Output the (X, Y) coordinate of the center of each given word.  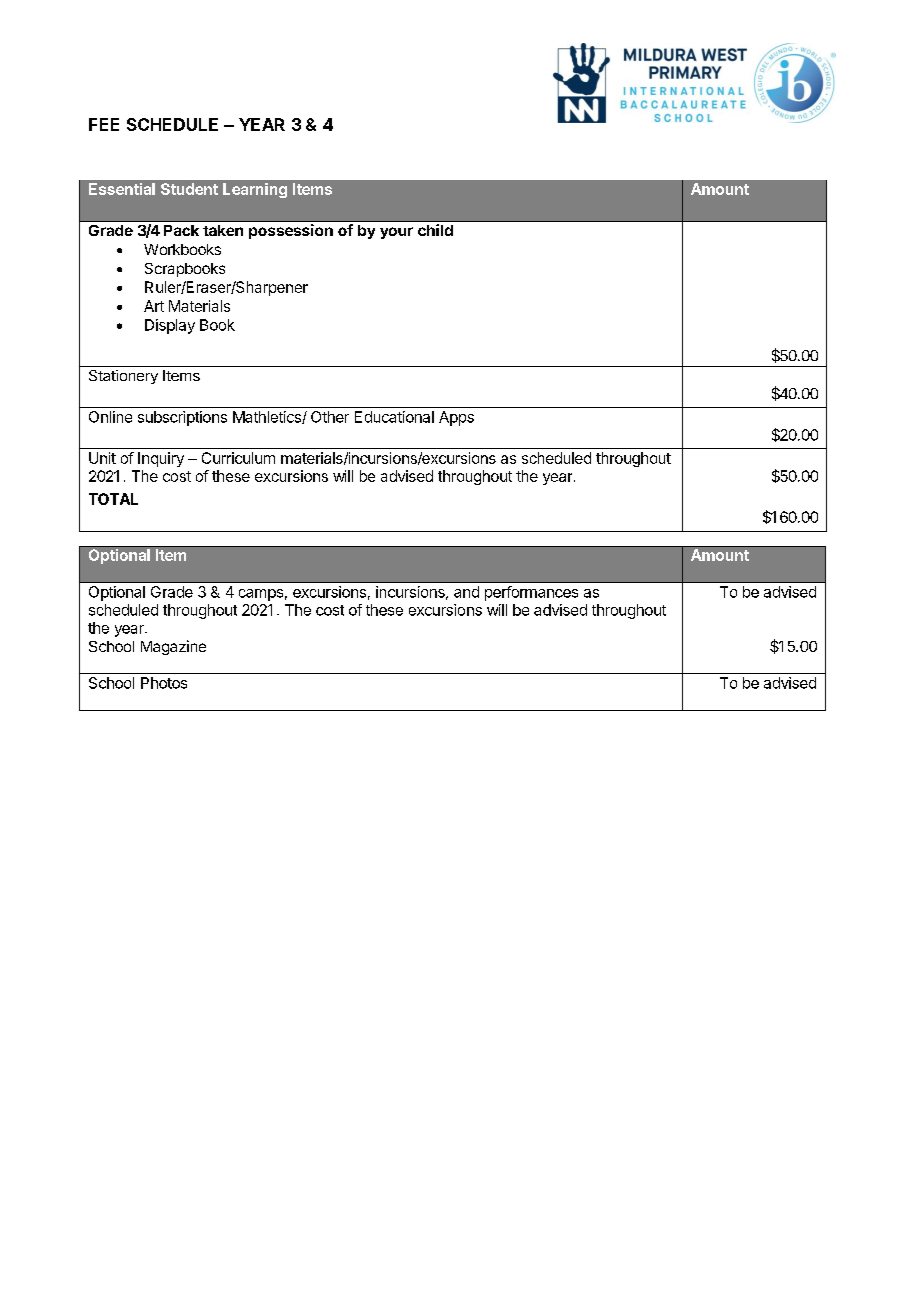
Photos (164, 683)
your (396, 233)
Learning (255, 190)
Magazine (173, 647)
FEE (104, 124)
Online (110, 417)
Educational (394, 417)
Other (330, 417)
